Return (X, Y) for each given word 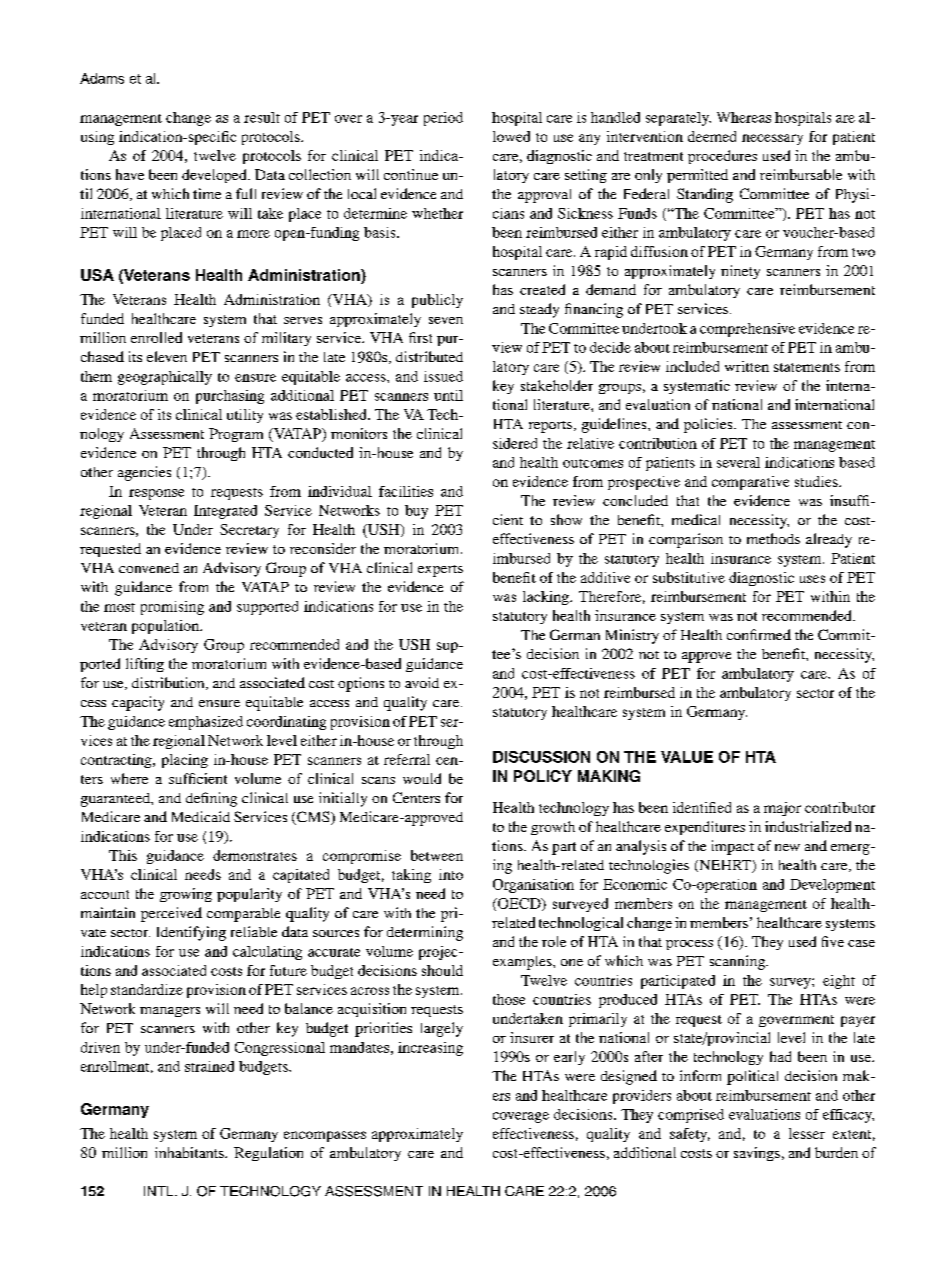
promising (172, 608)
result (262, 117)
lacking (547, 598)
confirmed (759, 634)
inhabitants (190, 1152)
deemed (712, 136)
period (443, 119)
